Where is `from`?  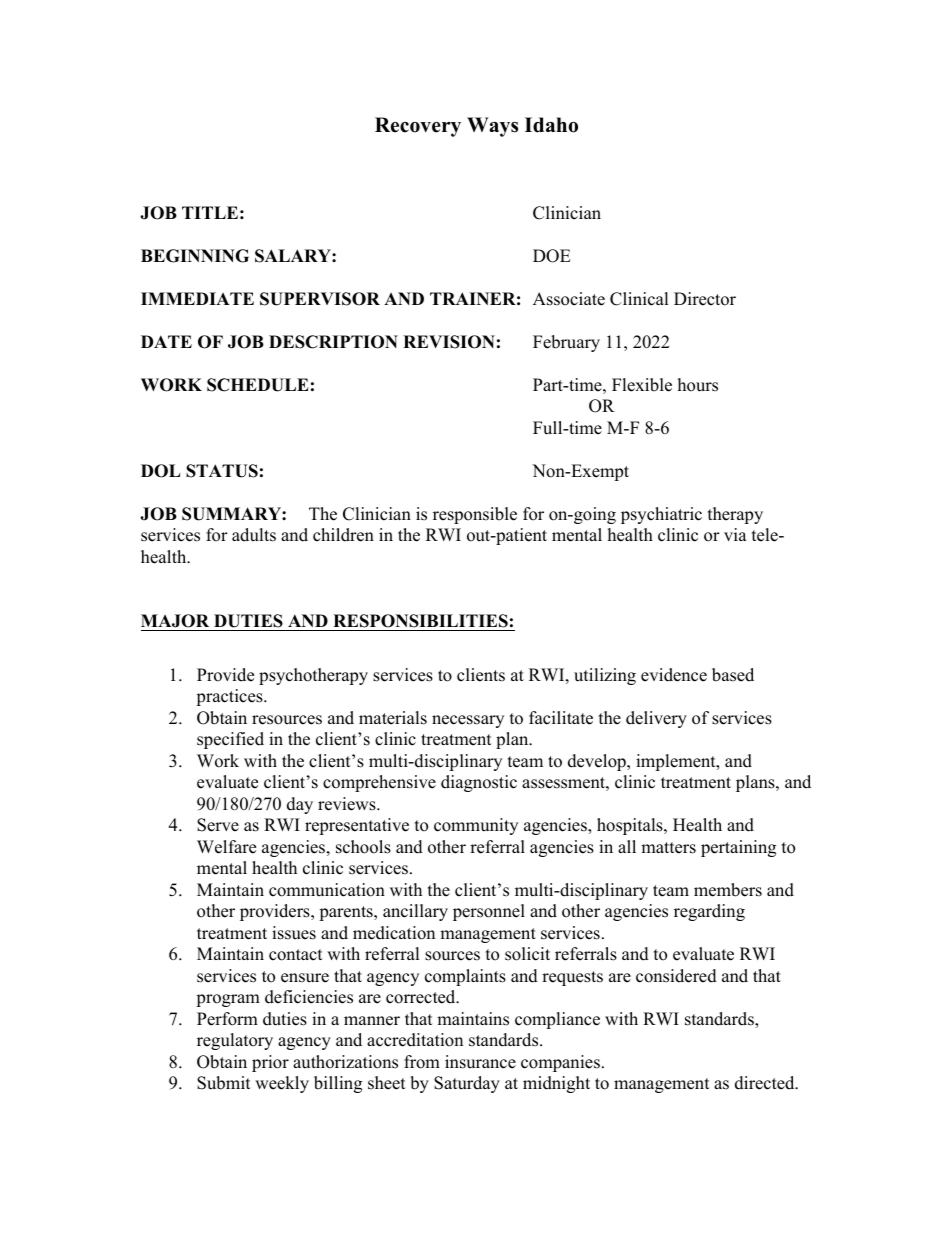
from is located at coordinates (422, 1062).
